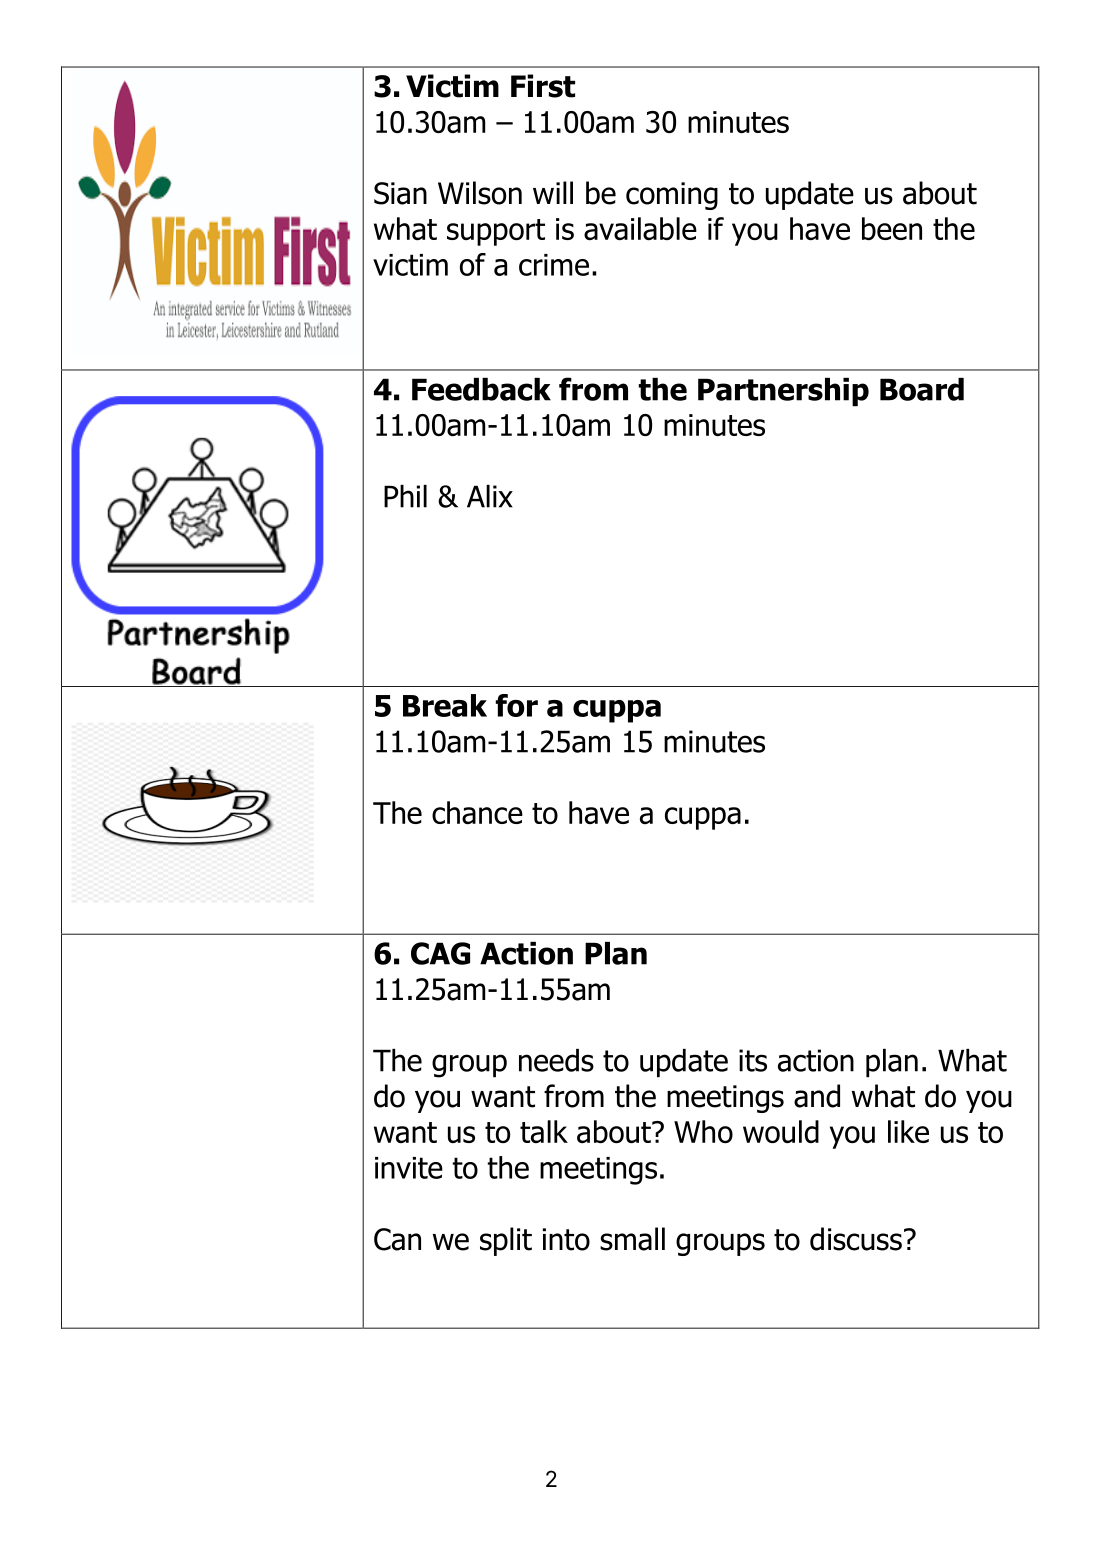  What do you see at coordinates (405, 496) in the screenshot?
I see `Phil` at bounding box center [405, 496].
